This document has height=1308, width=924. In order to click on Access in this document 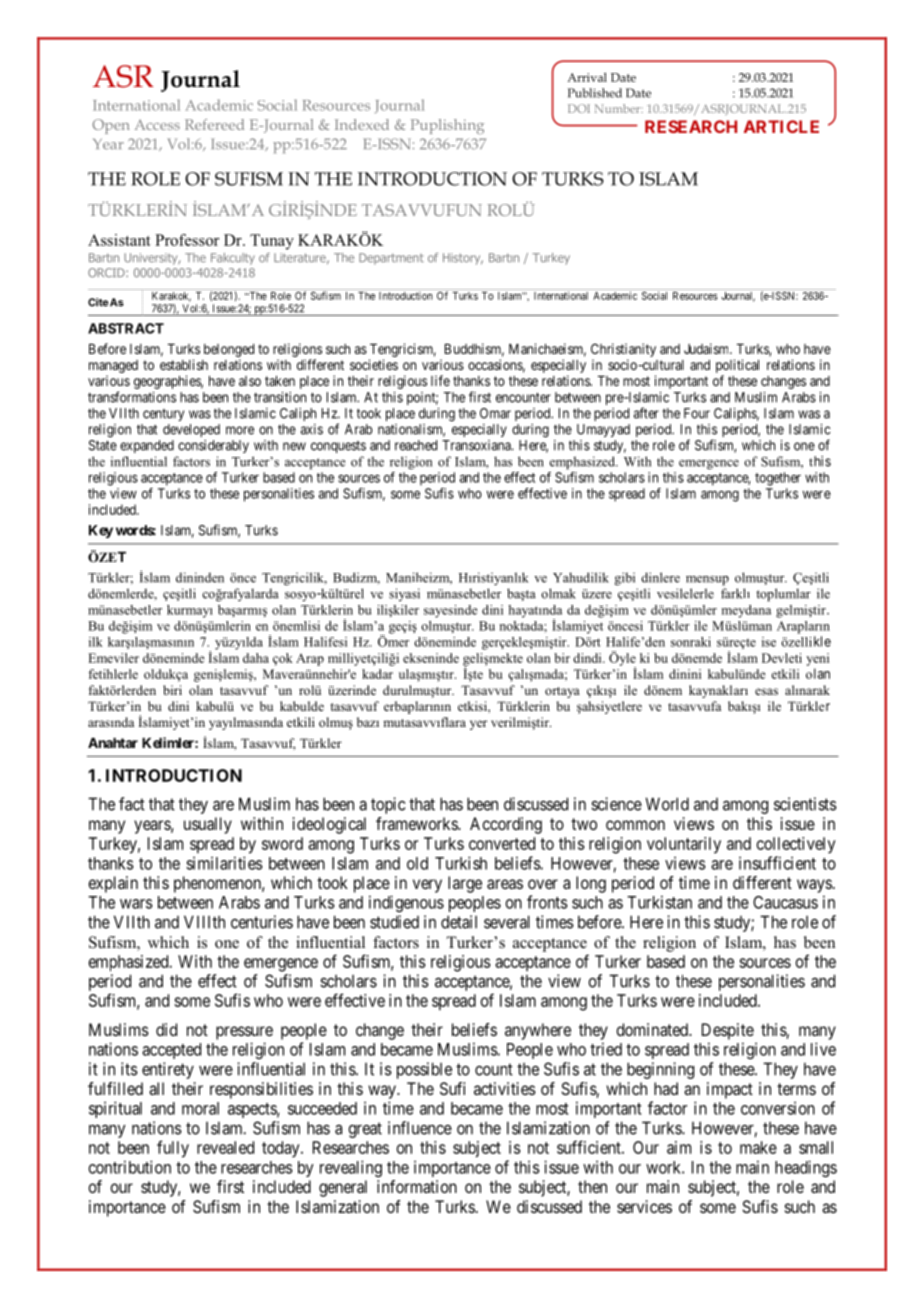, I will do `click(157, 124)`.
